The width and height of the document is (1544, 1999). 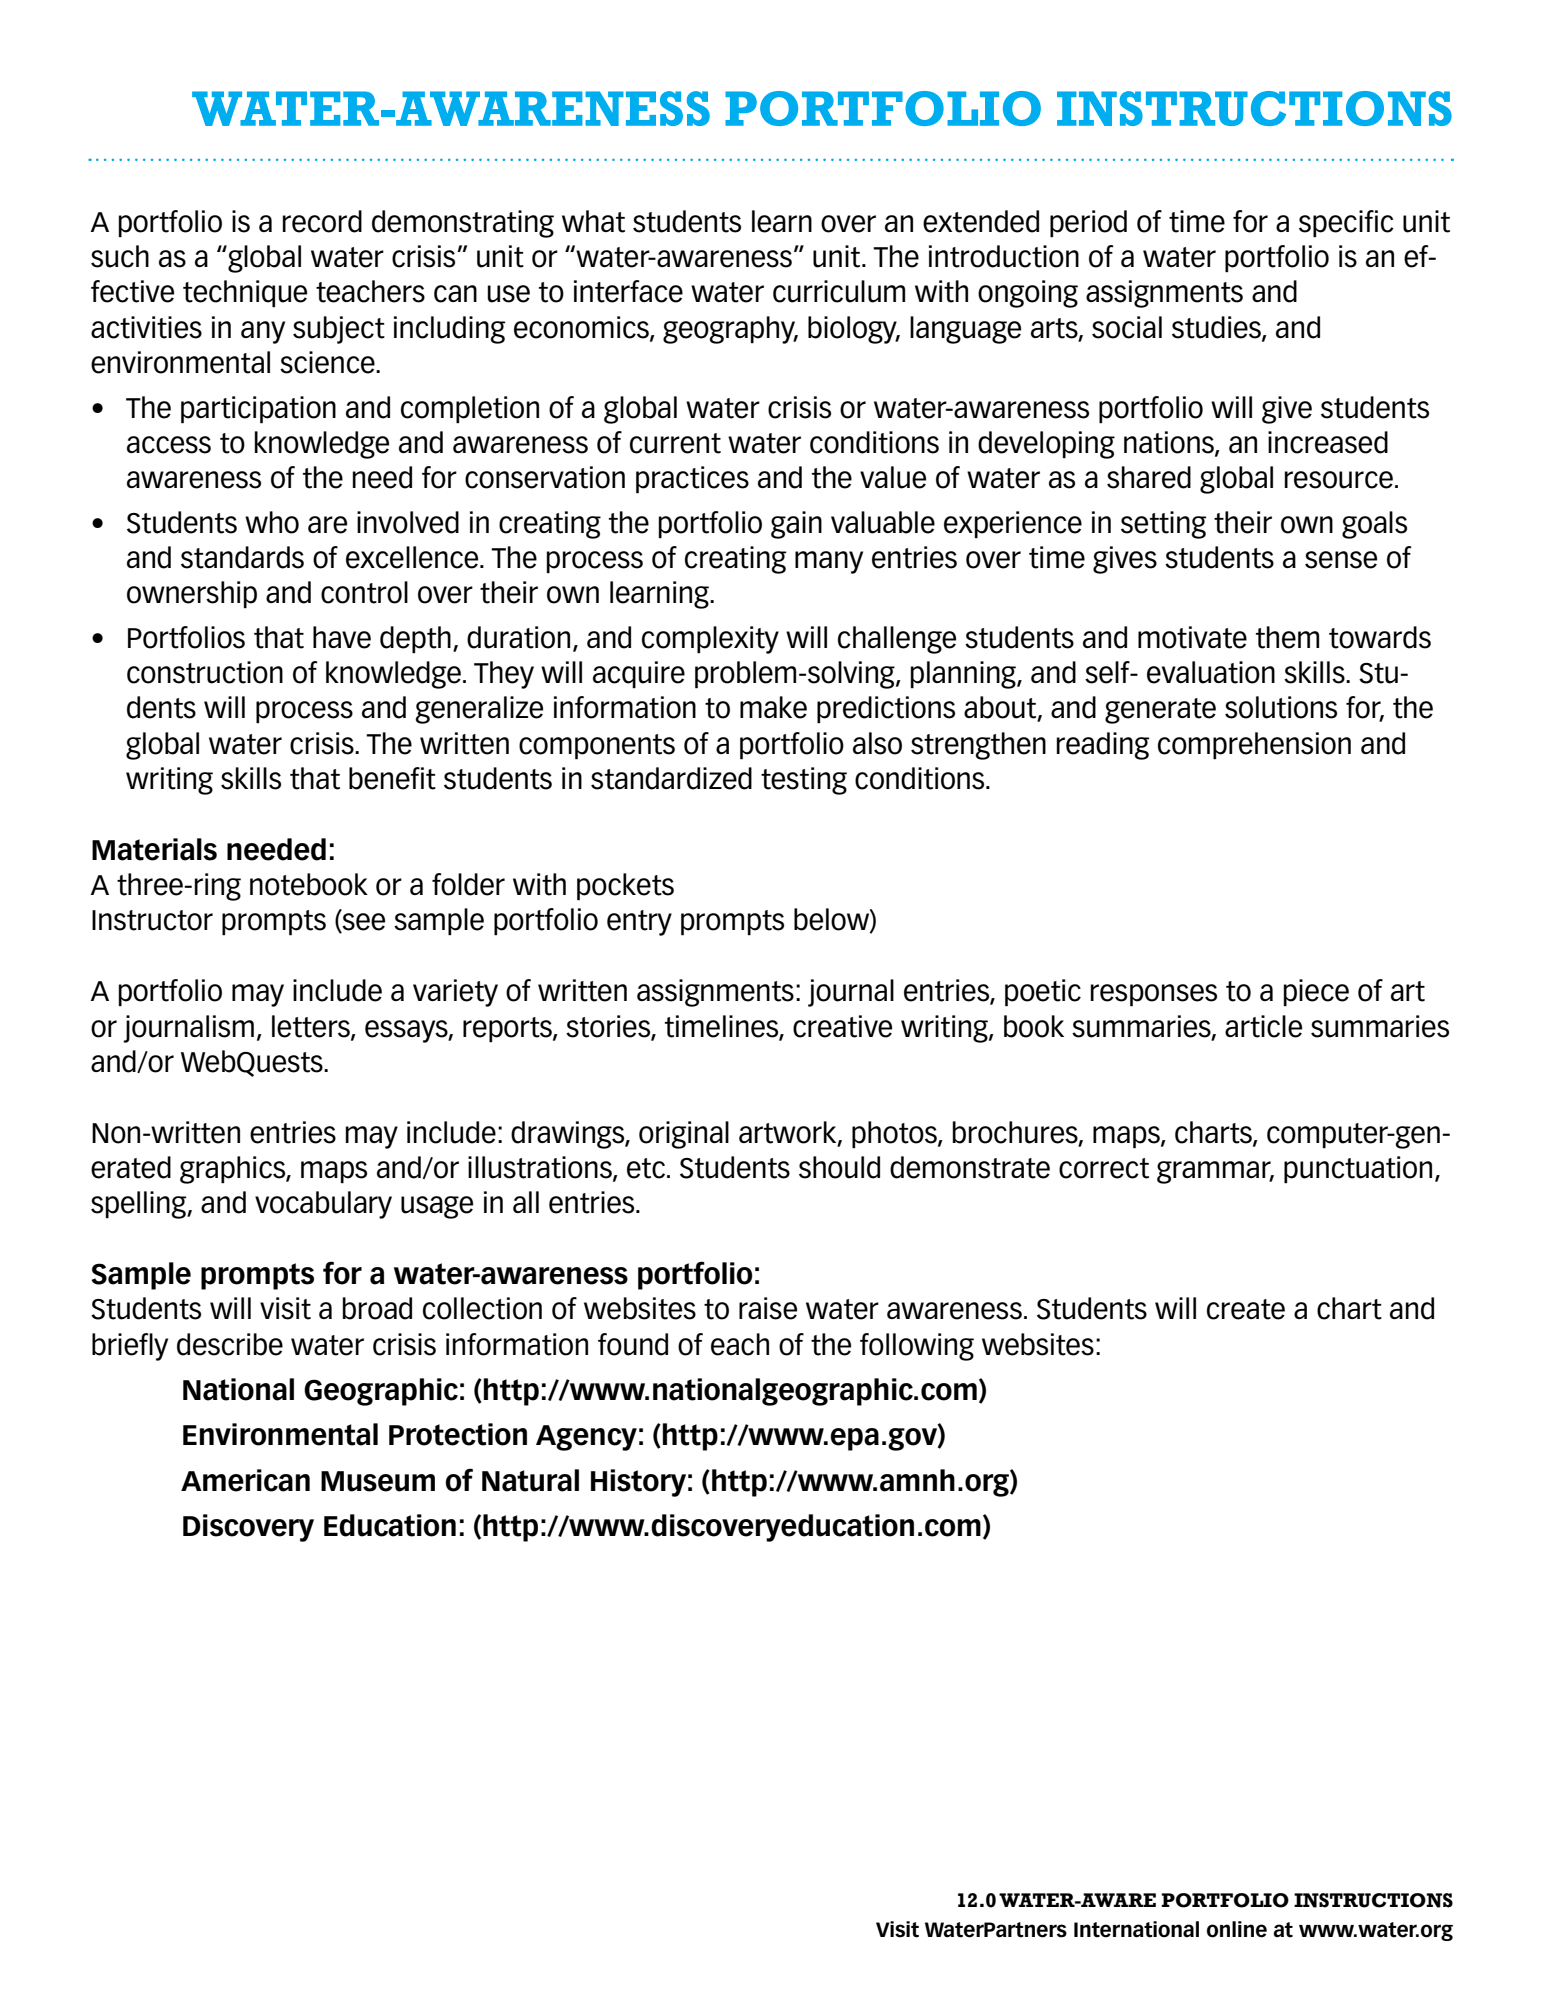 I want to click on testing, so click(x=804, y=781).
